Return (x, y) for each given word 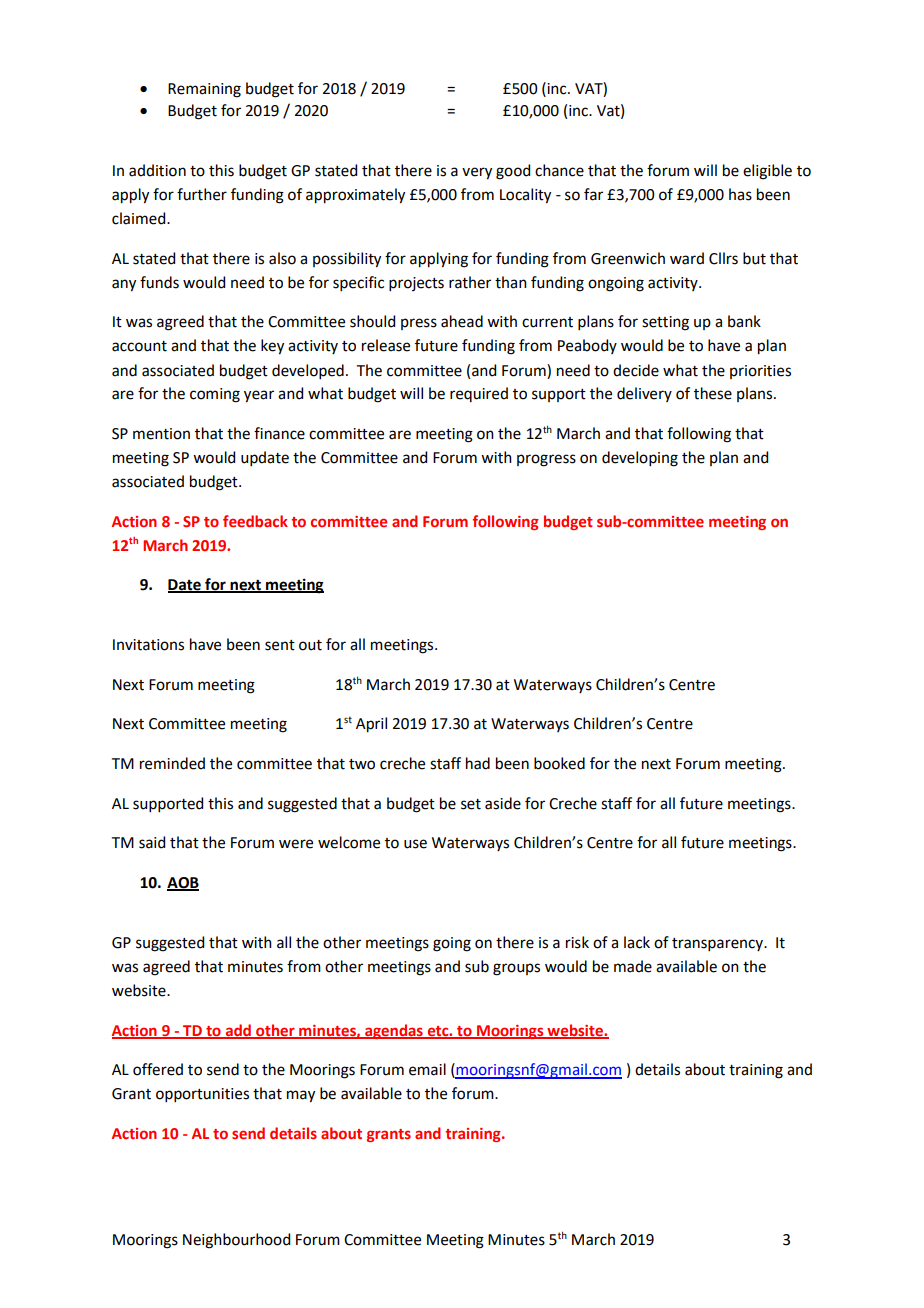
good (513, 172)
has (740, 194)
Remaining (204, 90)
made (633, 966)
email (427, 1069)
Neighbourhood (236, 1241)
